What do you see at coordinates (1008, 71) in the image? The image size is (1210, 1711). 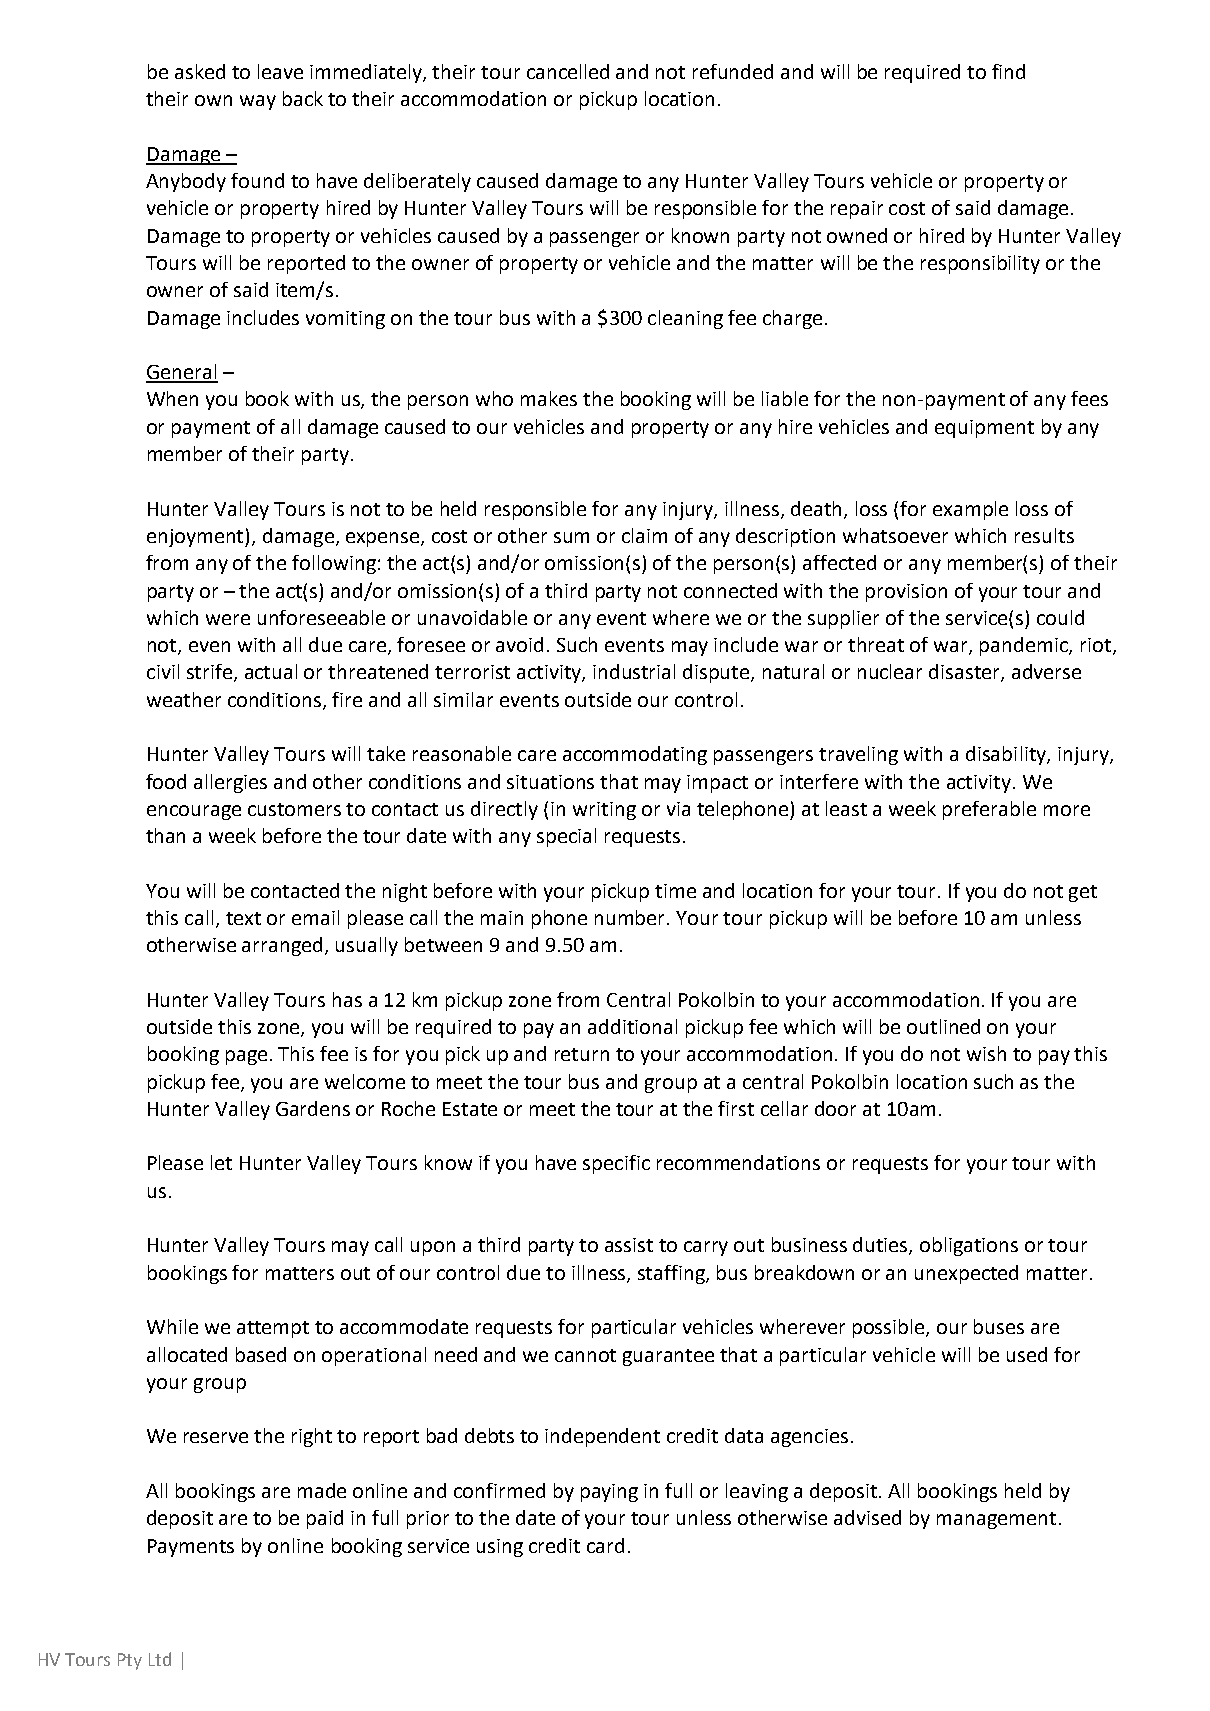 I see `find` at bounding box center [1008, 71].
